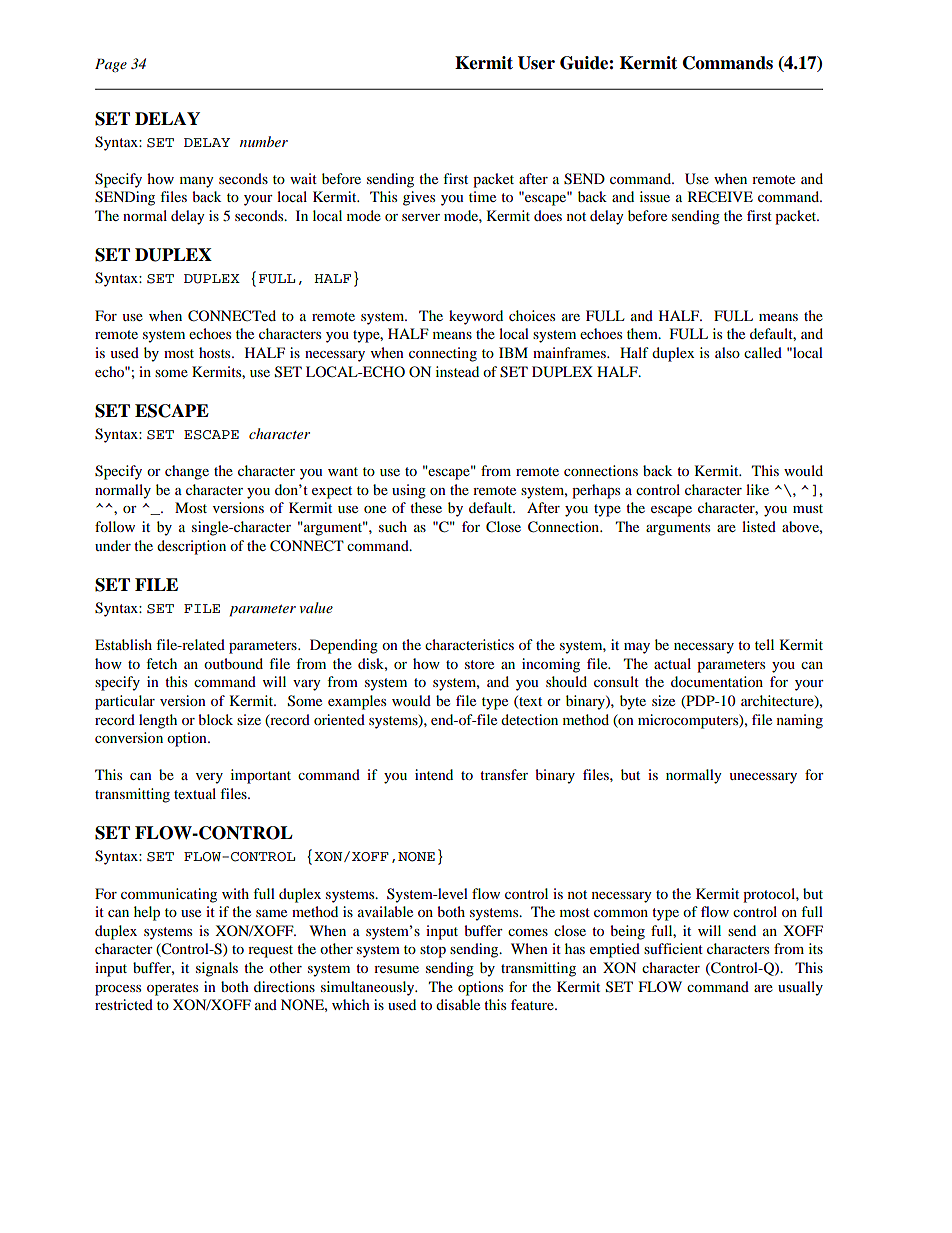  Describe the element at coordinates (536, 63) in the page. I see `User` at that location.
